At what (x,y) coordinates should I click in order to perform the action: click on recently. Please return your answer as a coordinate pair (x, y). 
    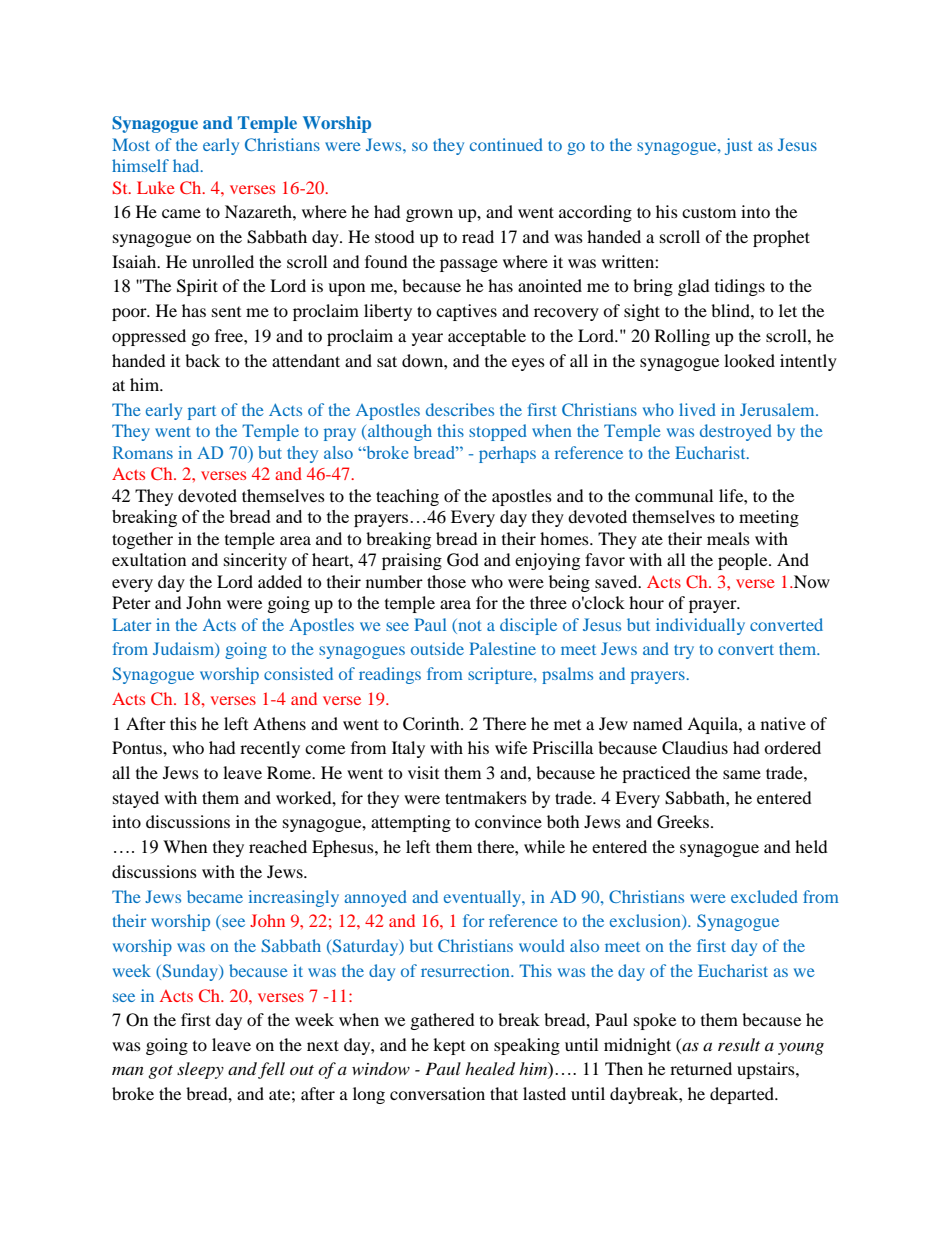
    Looking at the image, I should click on (270, 749).
